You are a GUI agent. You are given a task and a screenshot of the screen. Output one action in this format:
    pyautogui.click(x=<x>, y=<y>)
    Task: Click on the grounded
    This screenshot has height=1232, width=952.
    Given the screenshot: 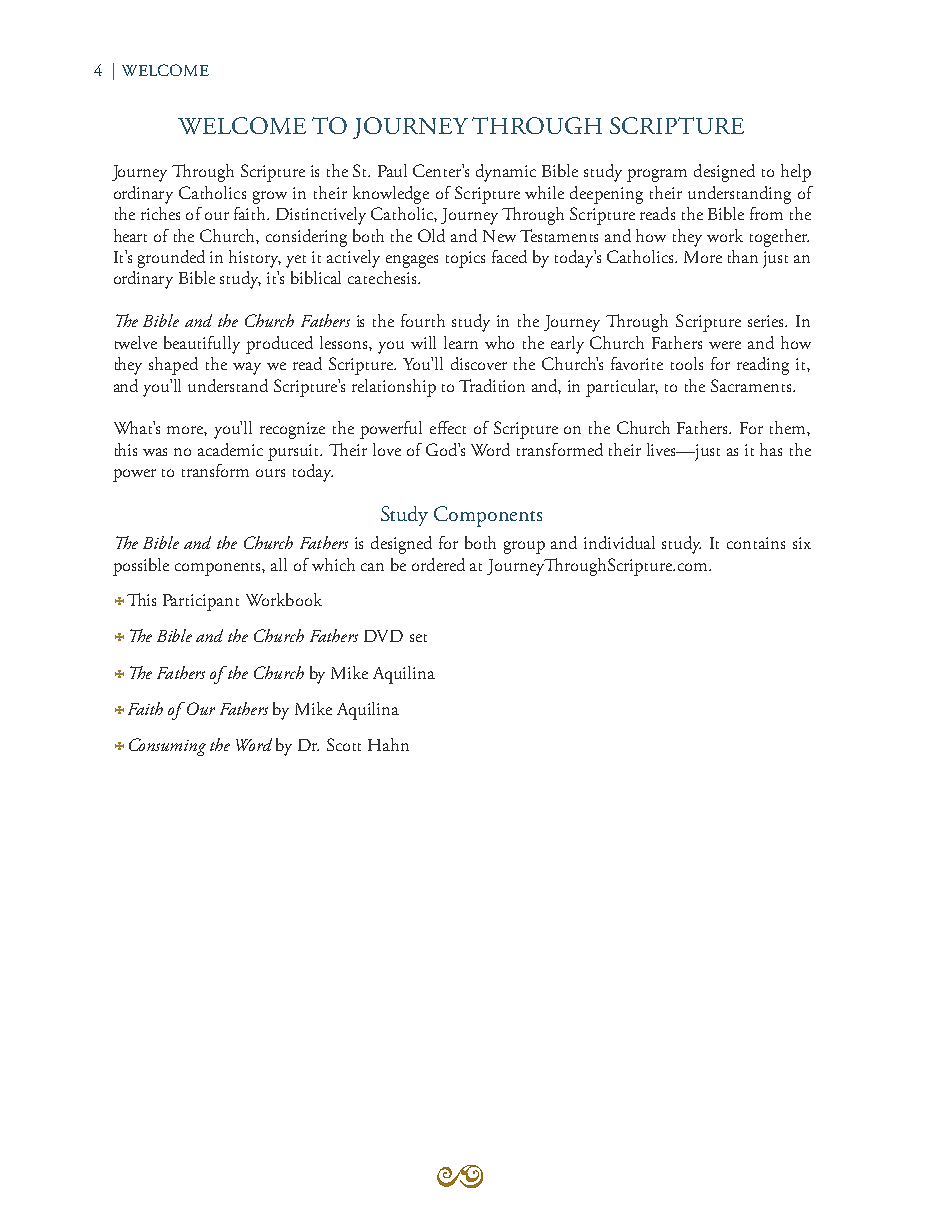 What is the action you would take?
    pyautogui.click(x=171, y=259)
